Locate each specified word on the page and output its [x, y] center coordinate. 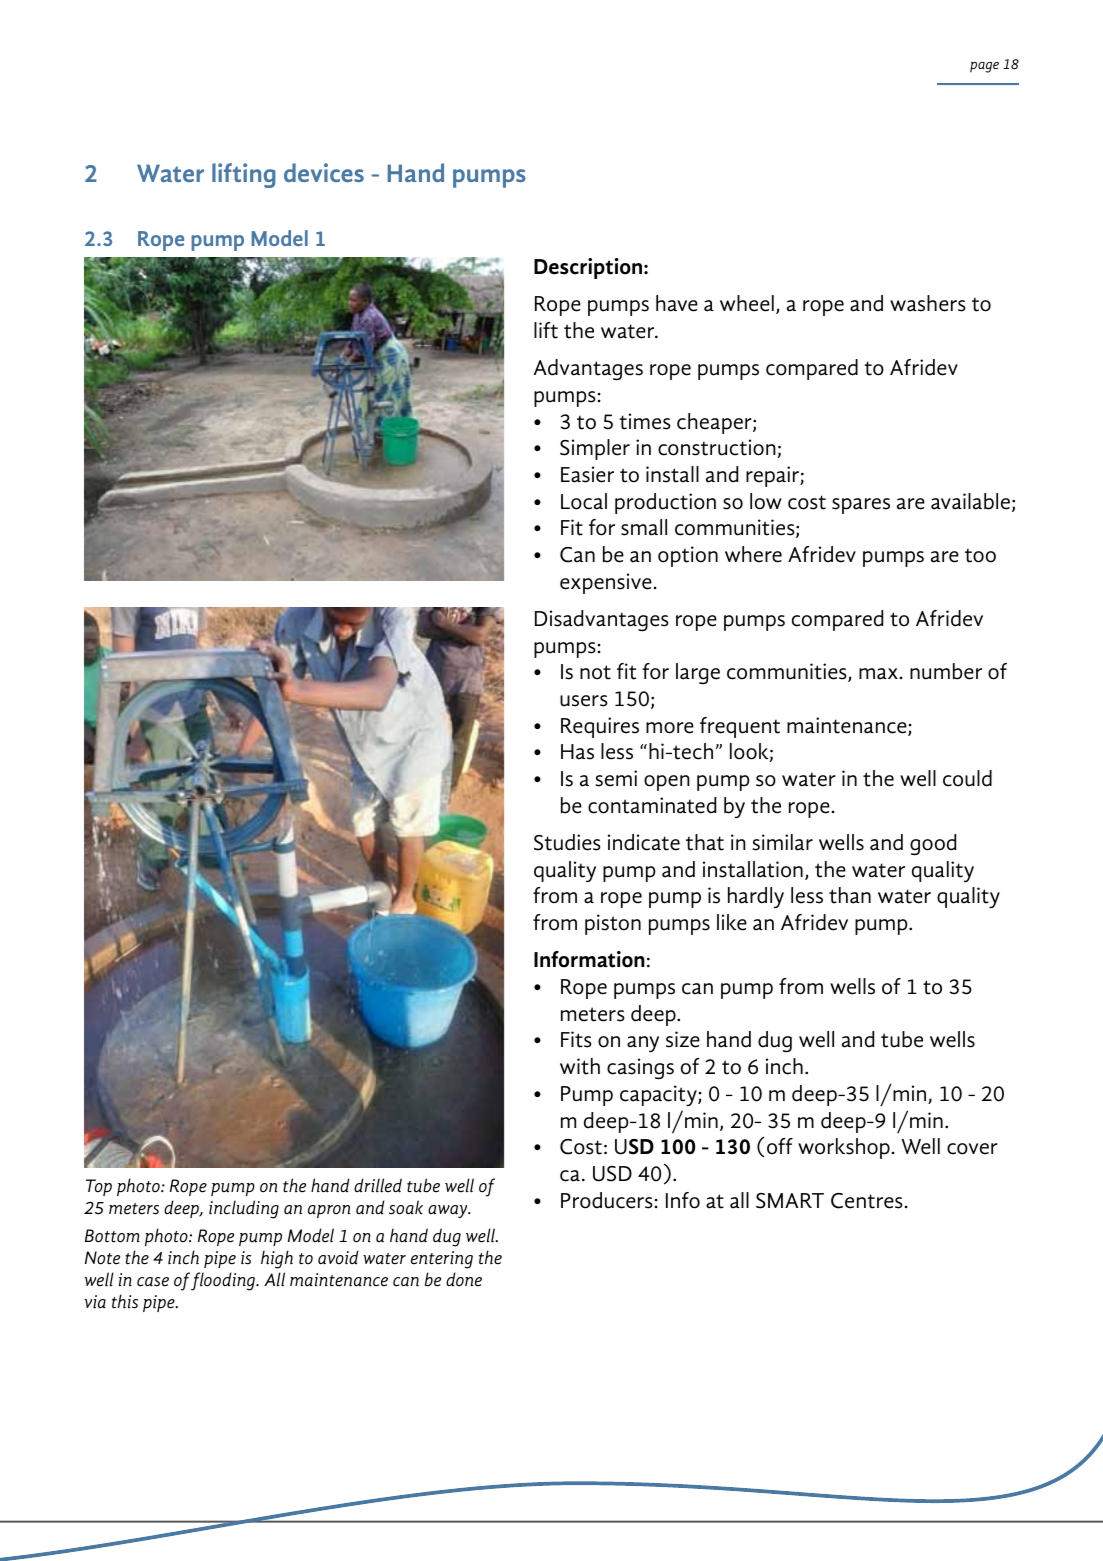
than [850, 895]
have [677, 303]
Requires [600, 727]
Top [99, 1187]
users [584, 701]
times [645, 421]
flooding [224, 1281]
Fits [576, 1039]
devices [324, 172]
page [984, 67]
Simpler [595, 449]
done [464, 1279]
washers [928, 303]
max [878, 674]
